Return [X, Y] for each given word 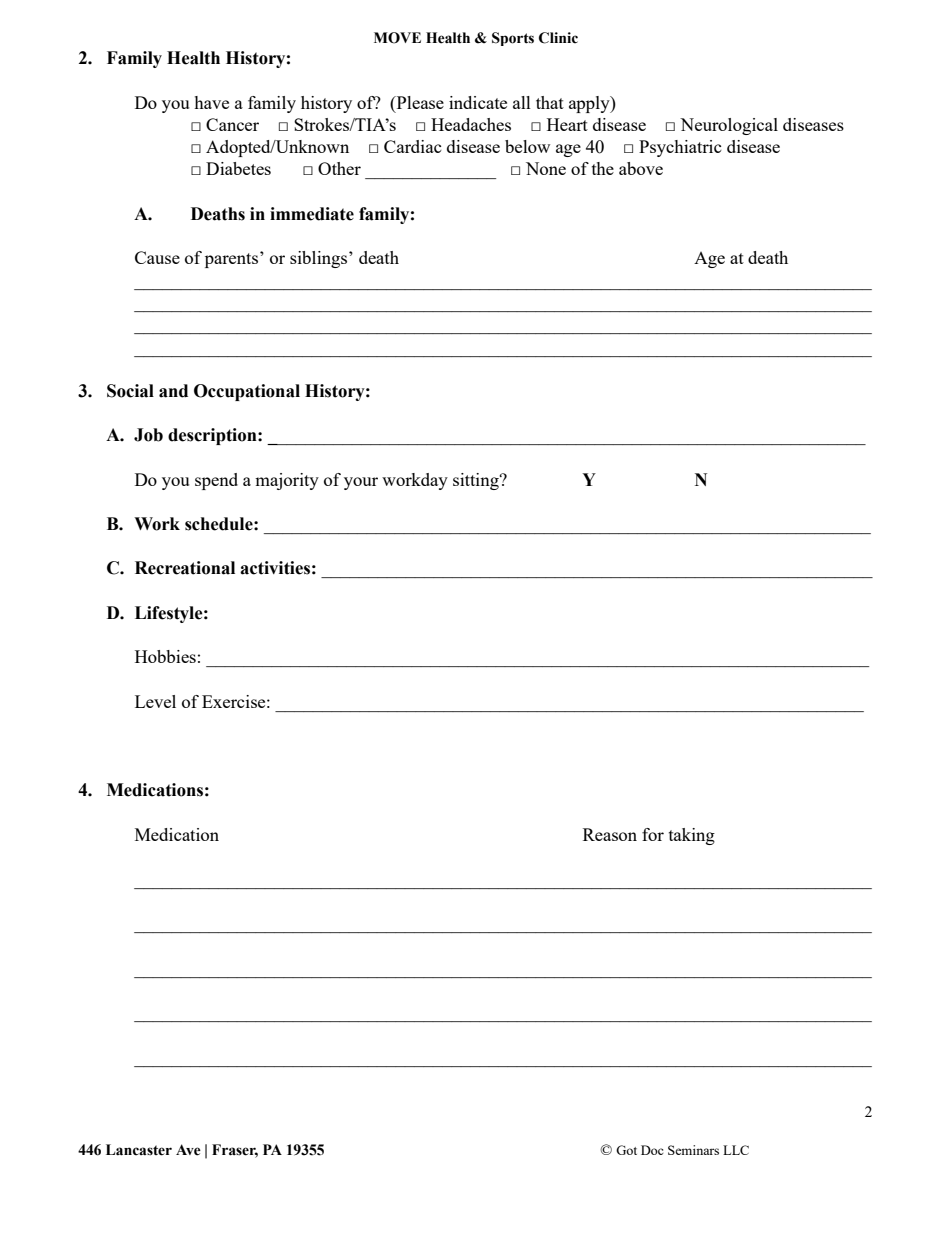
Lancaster [139, 1150]
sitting [477, 481]
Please [419, 102]
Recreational [185, 568]
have [211, 102]
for [653, 834]
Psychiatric [680, 148]
